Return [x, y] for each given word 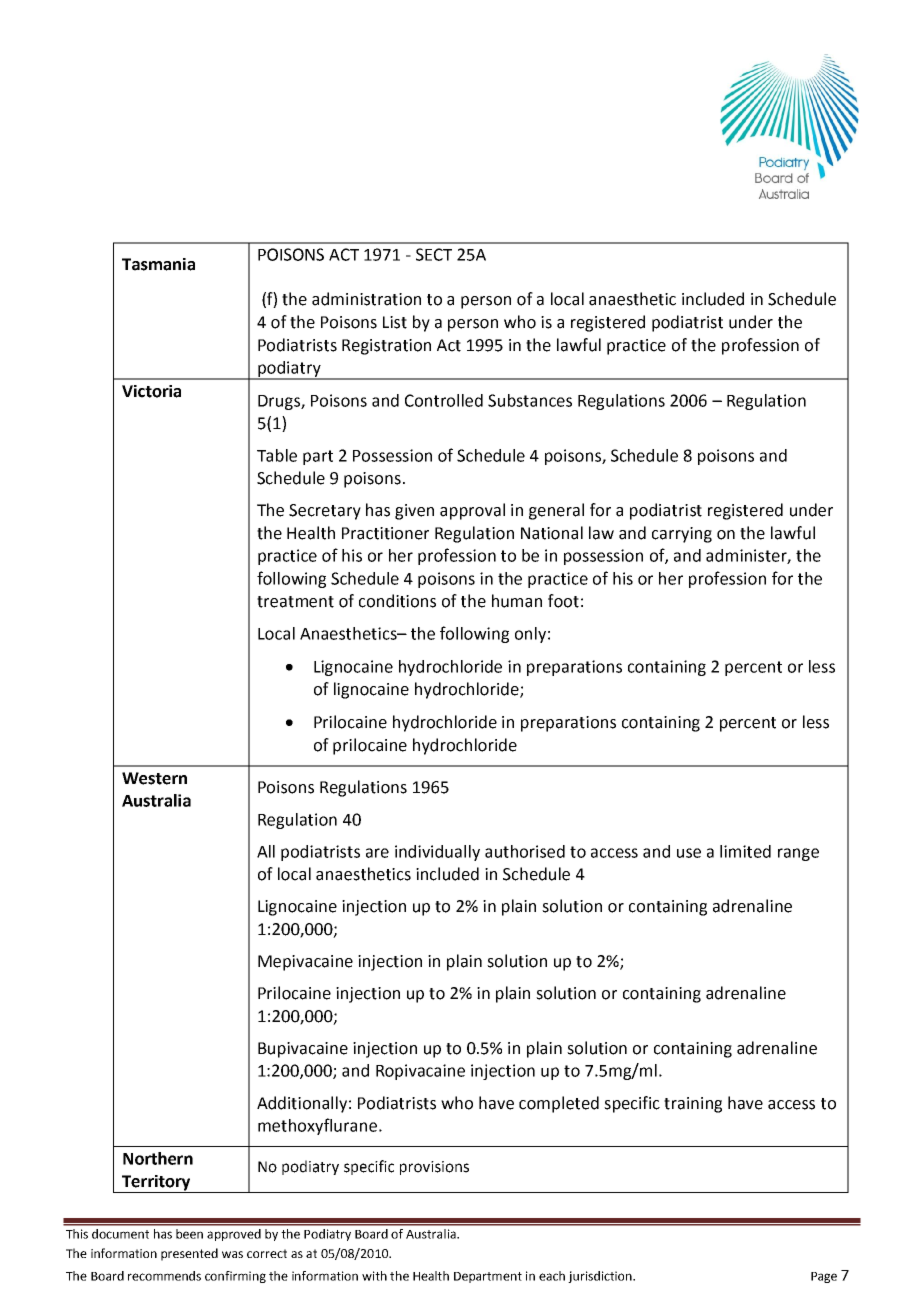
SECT [434, 254]
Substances [530, 400]
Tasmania [158, 264]
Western [154, 778]
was [232, 1254]
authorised [525, 851]
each [552, 1276]
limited [745, 851]
